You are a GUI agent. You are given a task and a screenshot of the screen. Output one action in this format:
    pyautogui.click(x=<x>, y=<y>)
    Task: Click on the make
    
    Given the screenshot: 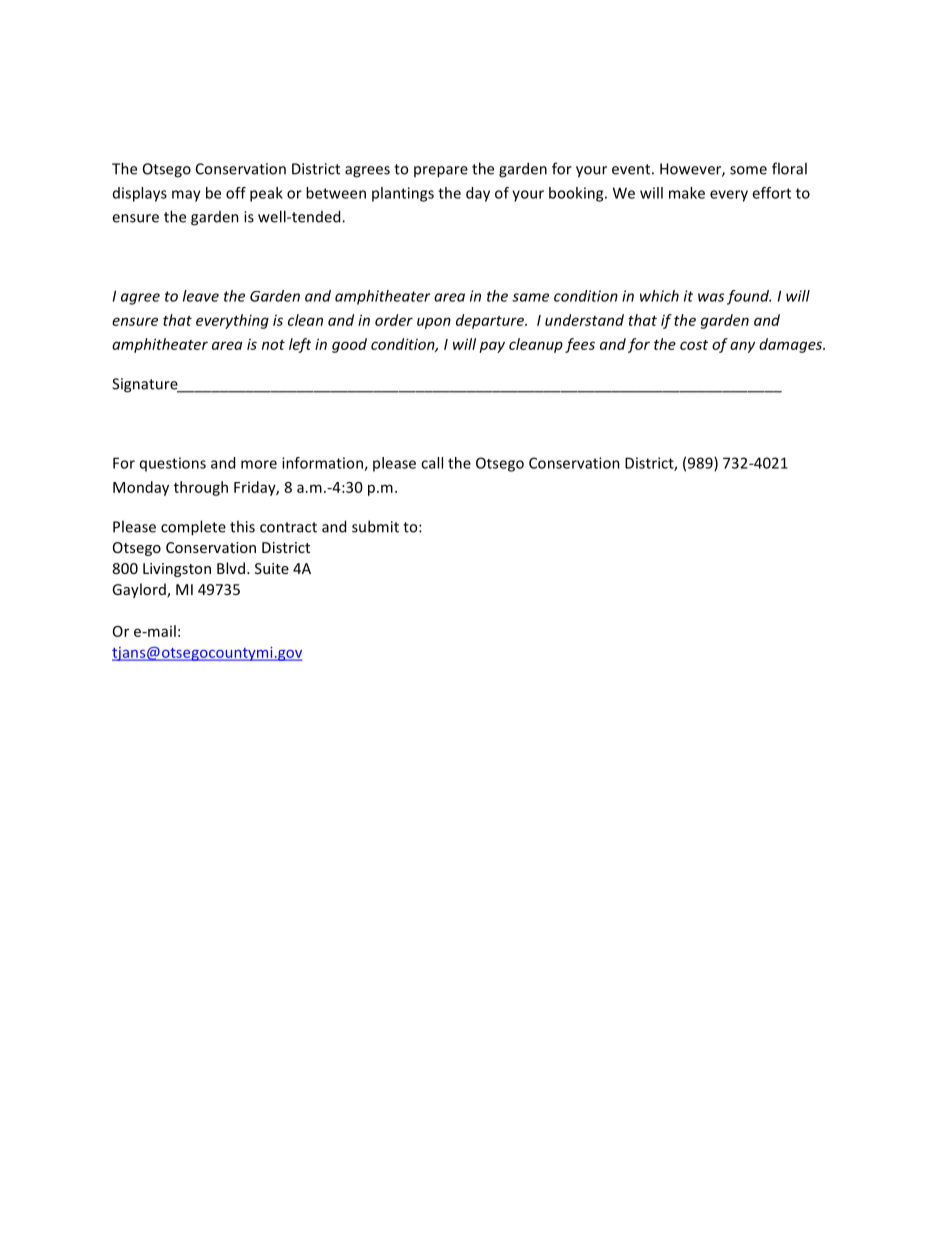 What is the action you would take?
    pyautogui.click(x=687, y=193)
